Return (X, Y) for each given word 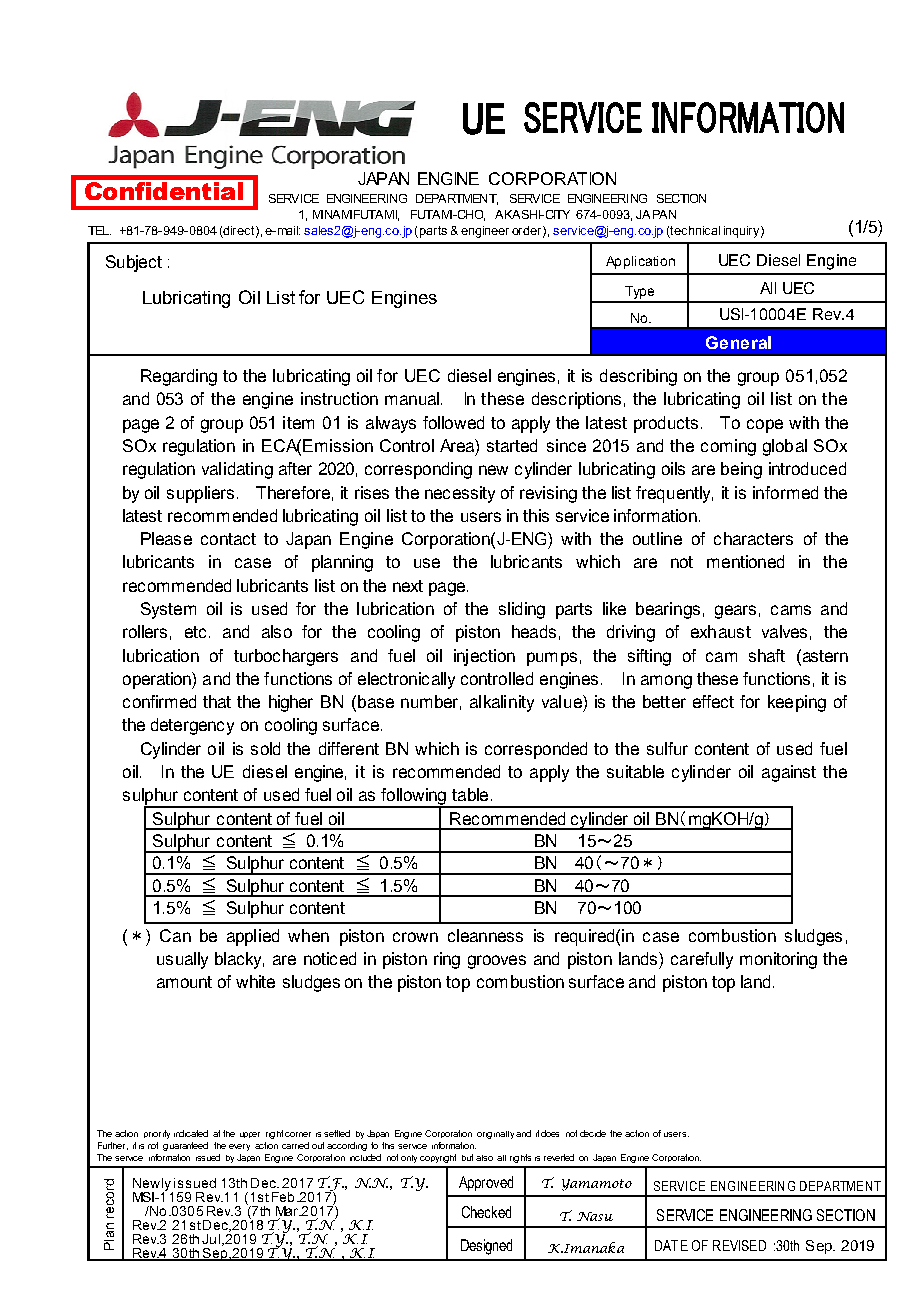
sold (265, 748)
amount (184, 982)
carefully (702, 960)
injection (484, 657)
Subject (134, 263)
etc (195, 632)
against (789, 773)
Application (640, 262)
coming (728, 447)
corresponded (536, 750)
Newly (153, 1186)
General (738, 342)
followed (453, 422)
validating (237, 470)
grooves (497, 962)
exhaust (721, 631)
